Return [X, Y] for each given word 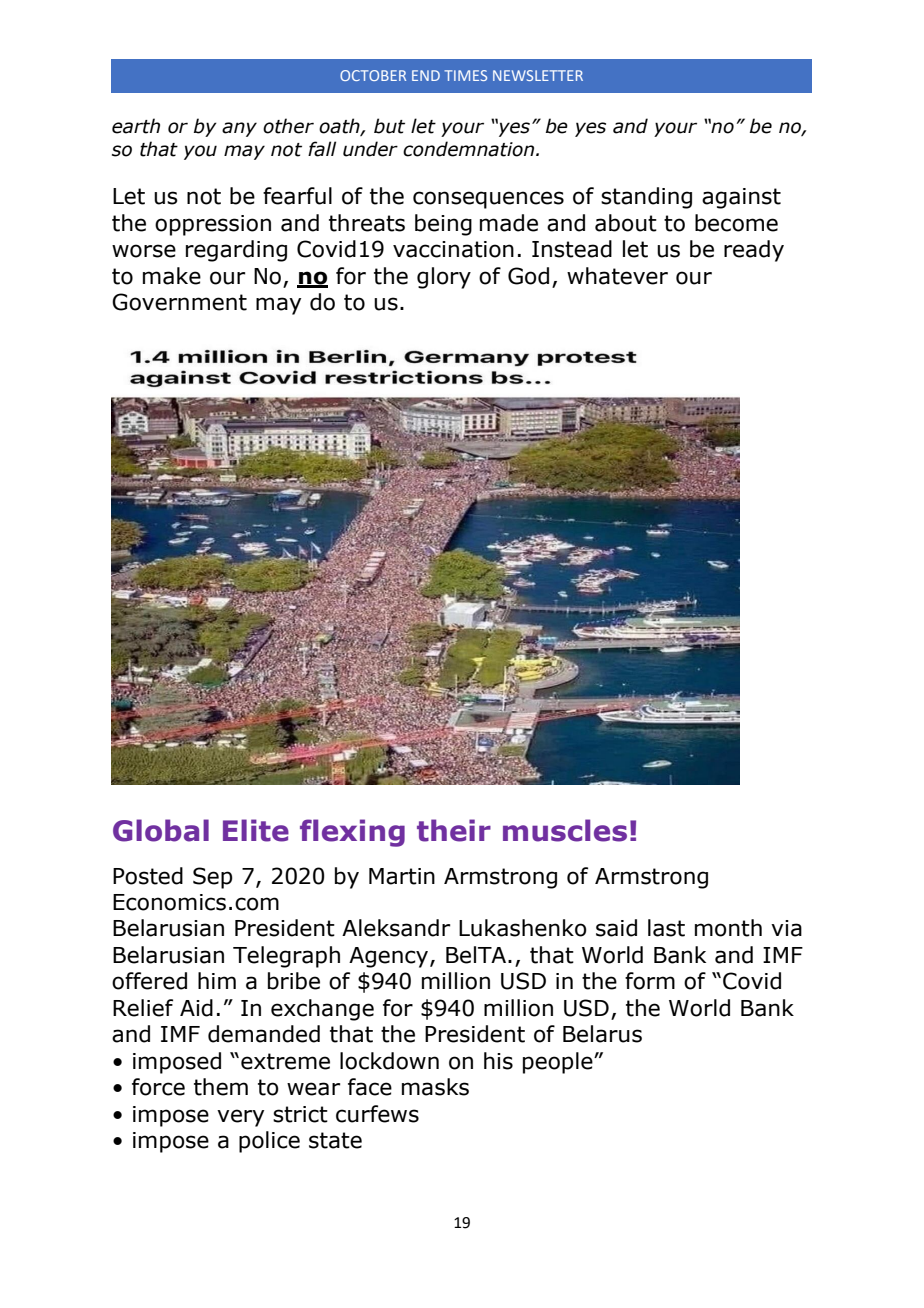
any [239, 129]
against [741, 198]
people [559, 1063]
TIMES [465, 75]
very [240, 1118]
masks [435, 1087]
